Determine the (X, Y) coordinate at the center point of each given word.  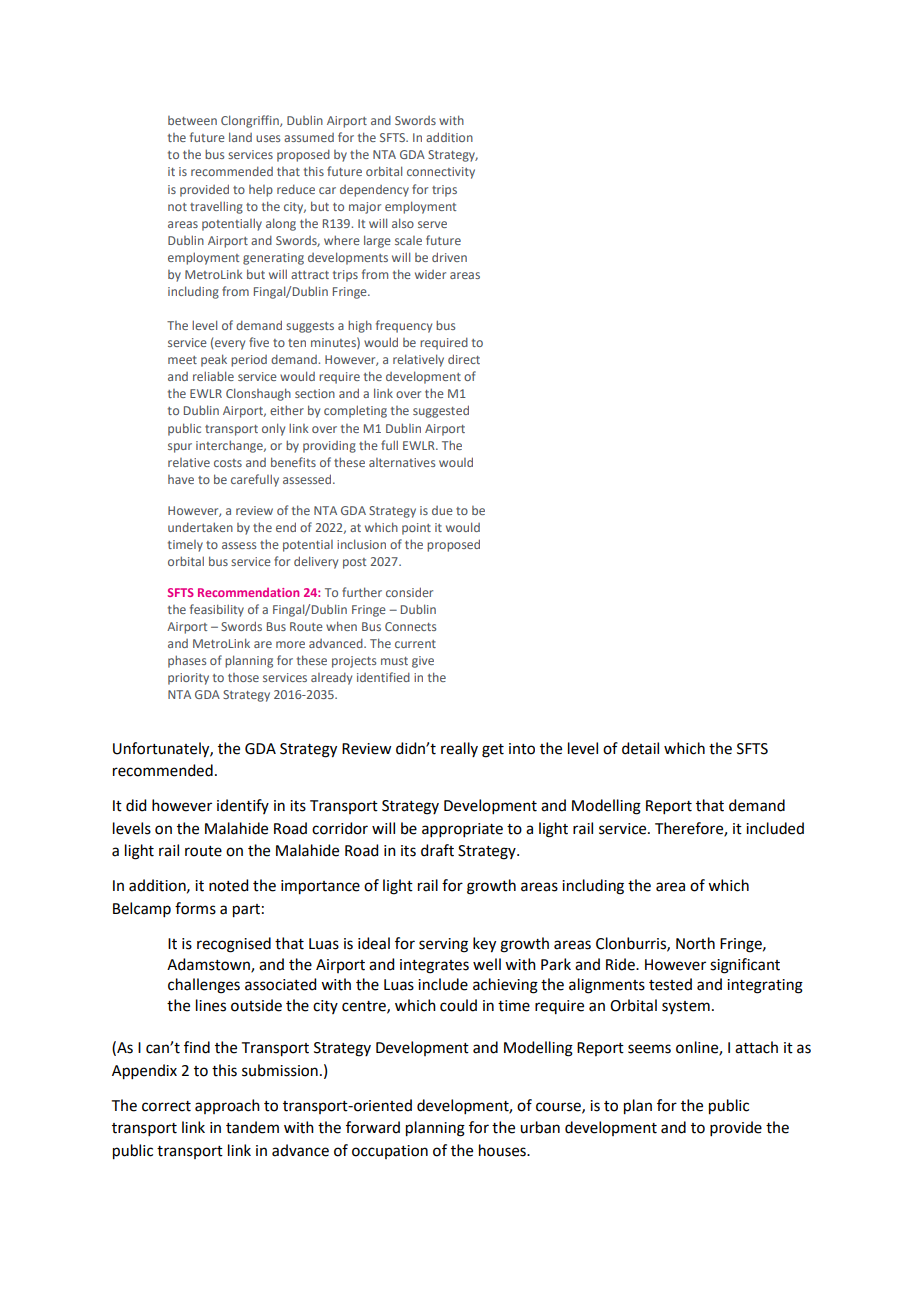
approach (227, 1106)
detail (640, 748)
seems (649, 1049)
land (240, 137)
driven (449, 257)
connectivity (441, 173)
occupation (390, 1152)
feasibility (217, 610)
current (415, 644)
